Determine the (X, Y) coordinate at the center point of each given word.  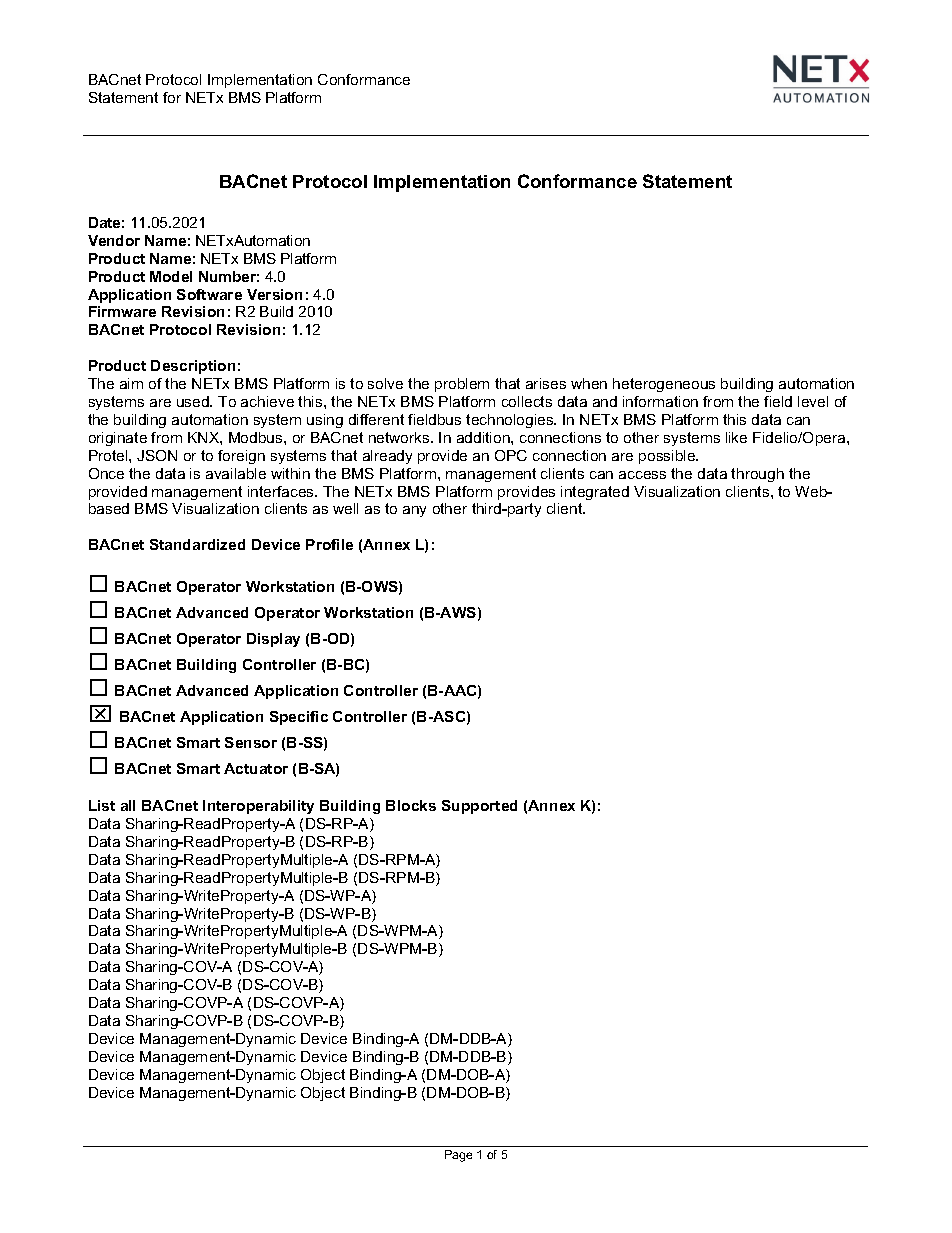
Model (171, 276)
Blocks (411, 805)
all (128, 805)
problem (462, 385)
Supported (479, 807)
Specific (299, 718)
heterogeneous (664, 385)
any (414, 511)
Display (273, 640)
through (757, 475)
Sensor (251, 742)
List (102, 805)
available (236, 473)
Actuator (256, 768)
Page (458, 1156)
